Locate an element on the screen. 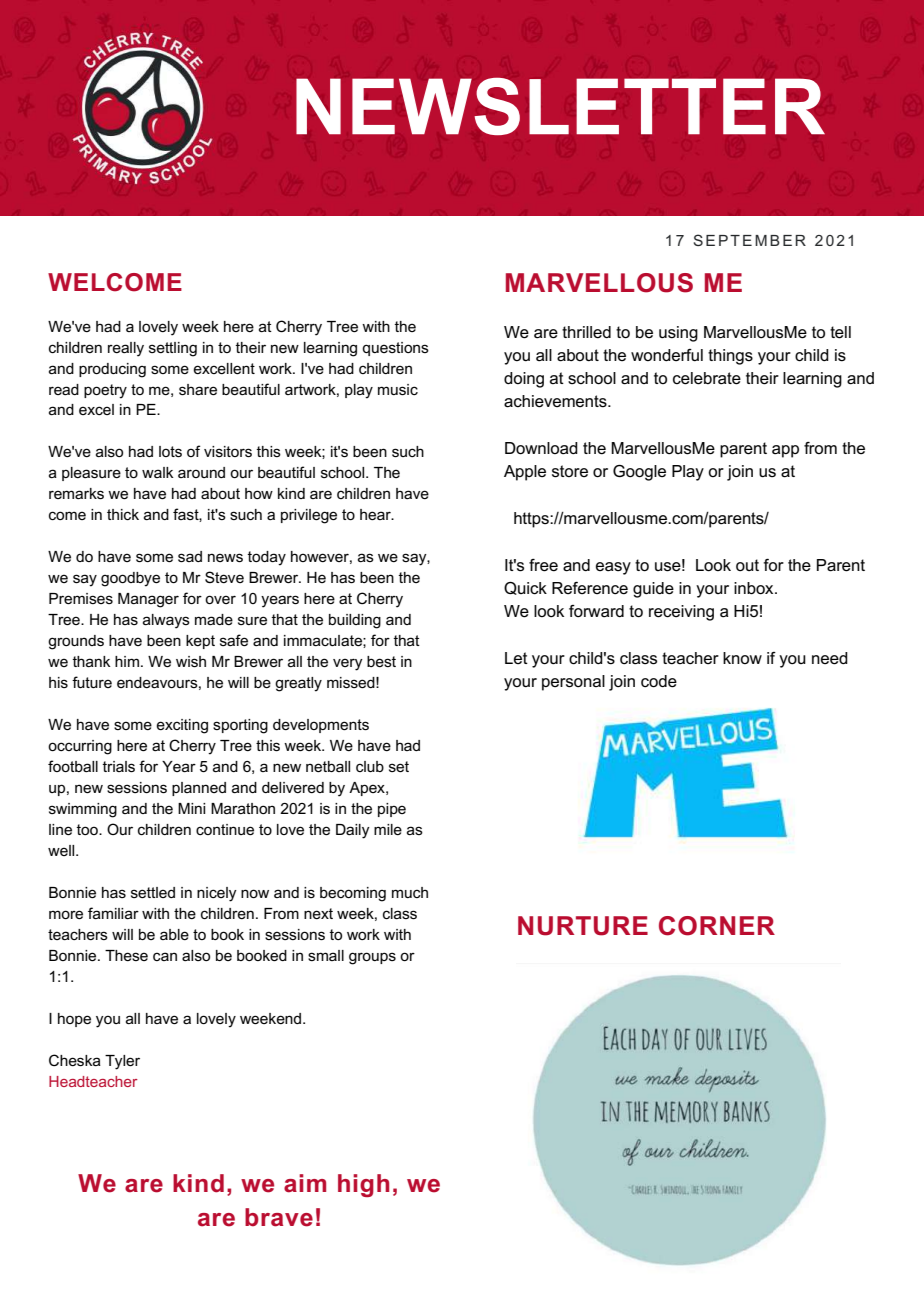 The height and width of the screenshot is (1308, 924). things is located at coordinates (730, 357).
